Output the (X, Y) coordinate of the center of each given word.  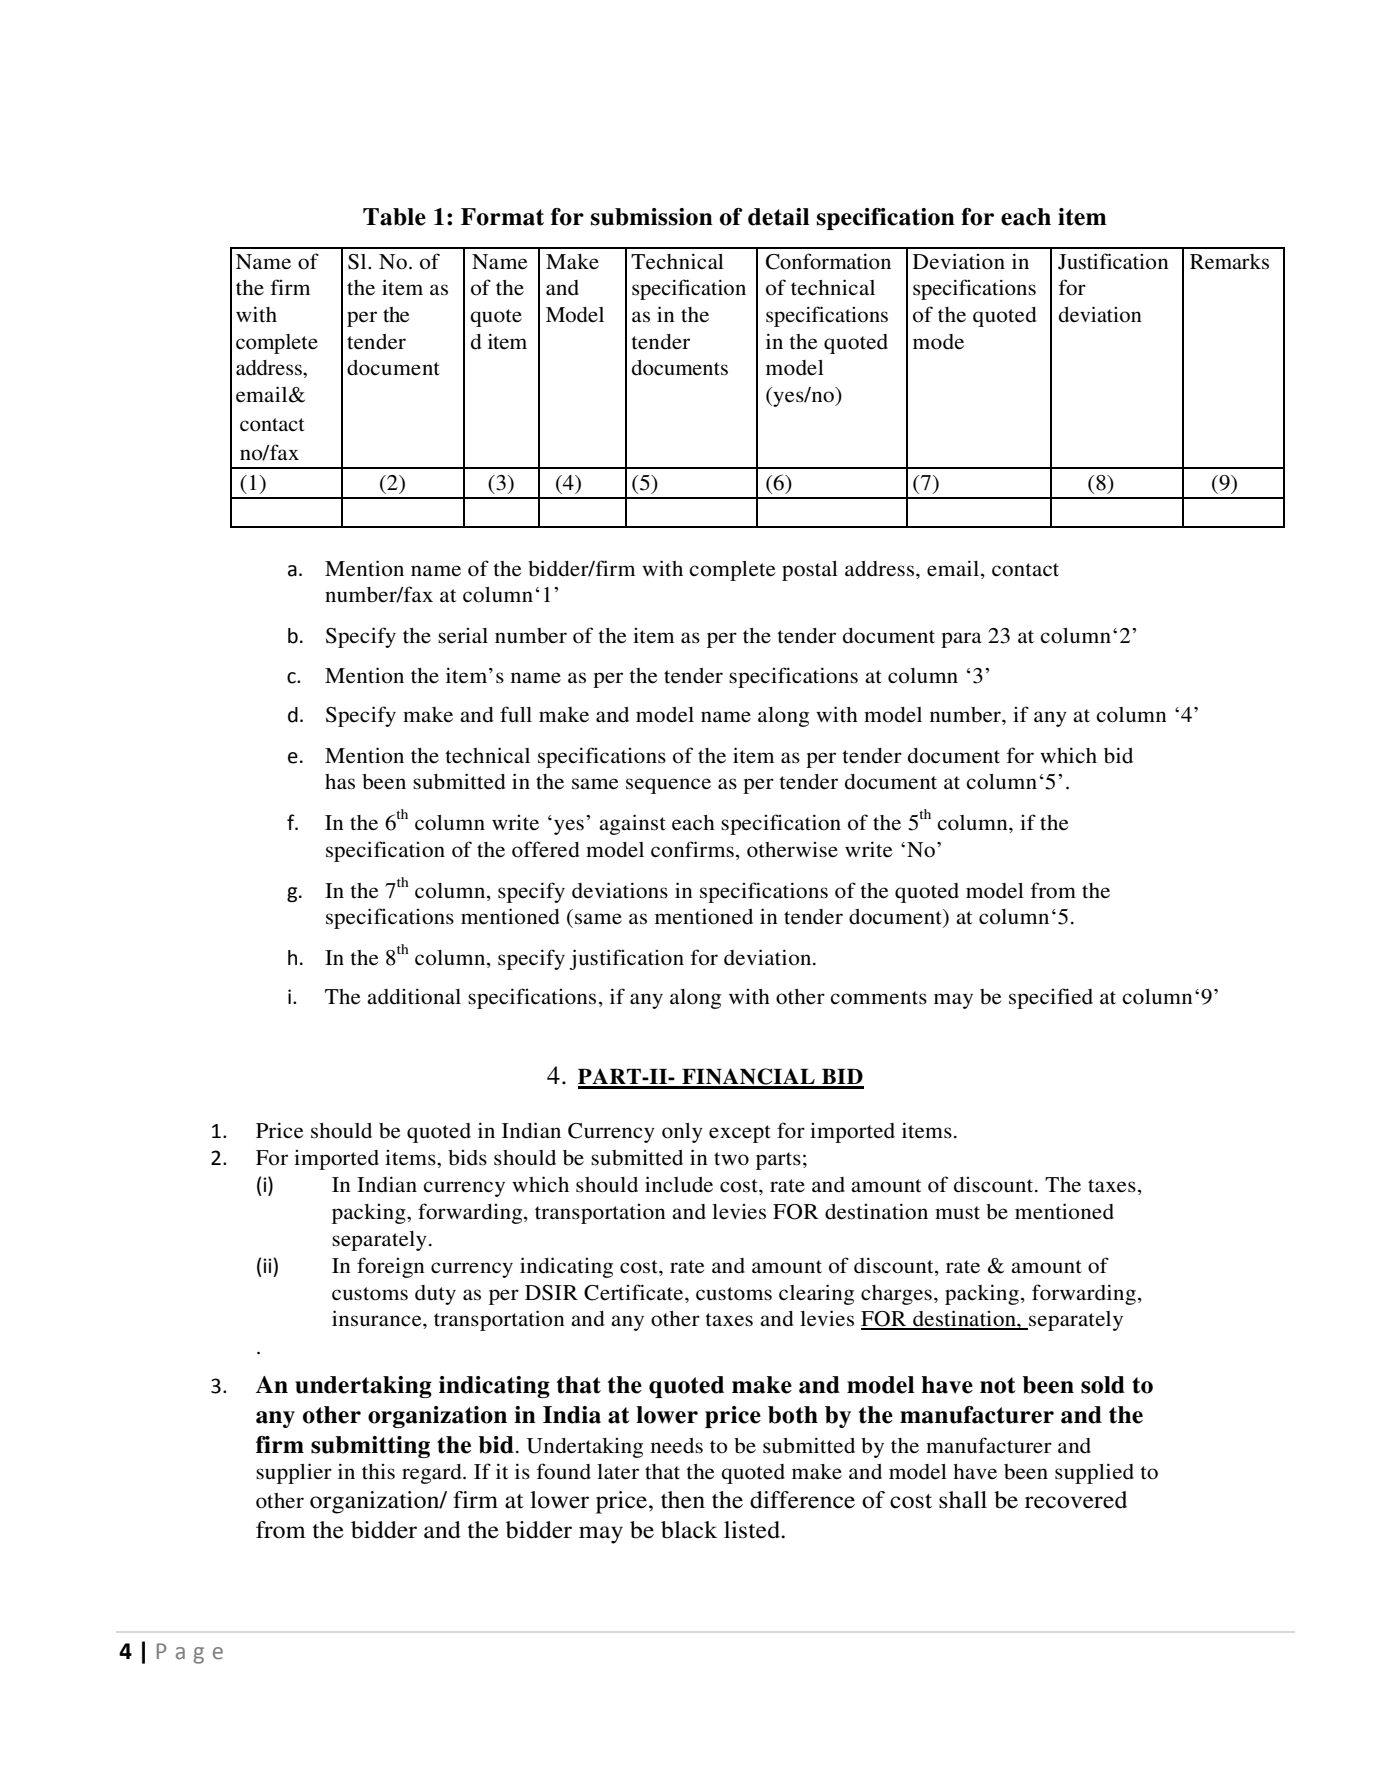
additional (414, 996)
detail (778, 217)
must (957, 1213)
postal (810, 571)
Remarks (1229, 262)
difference (802, 1500)
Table (394, 217)
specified (1051, 998)
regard (433, 1474)
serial (463, 636)
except (740, 1134)
